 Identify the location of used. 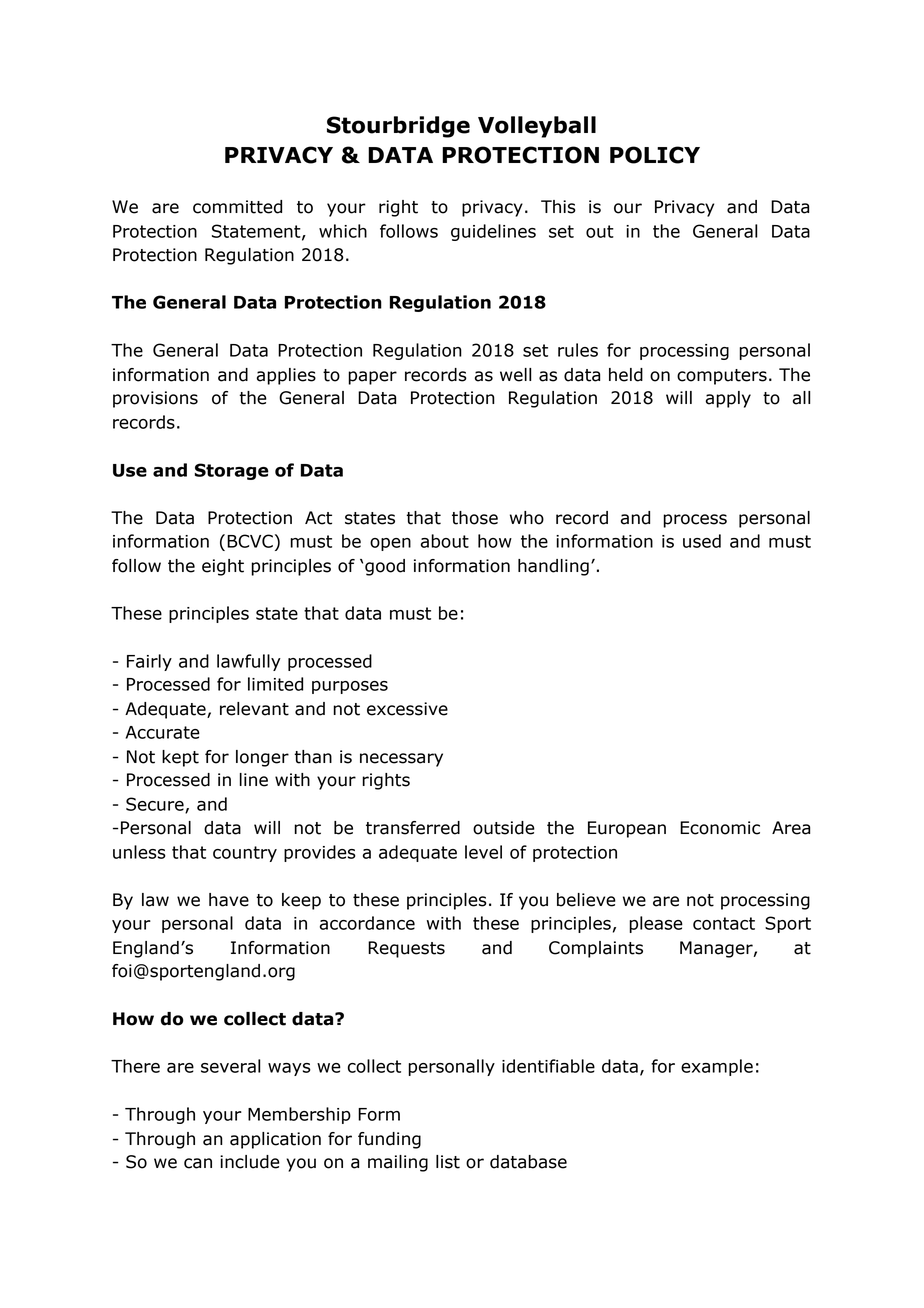
(702, 541).
